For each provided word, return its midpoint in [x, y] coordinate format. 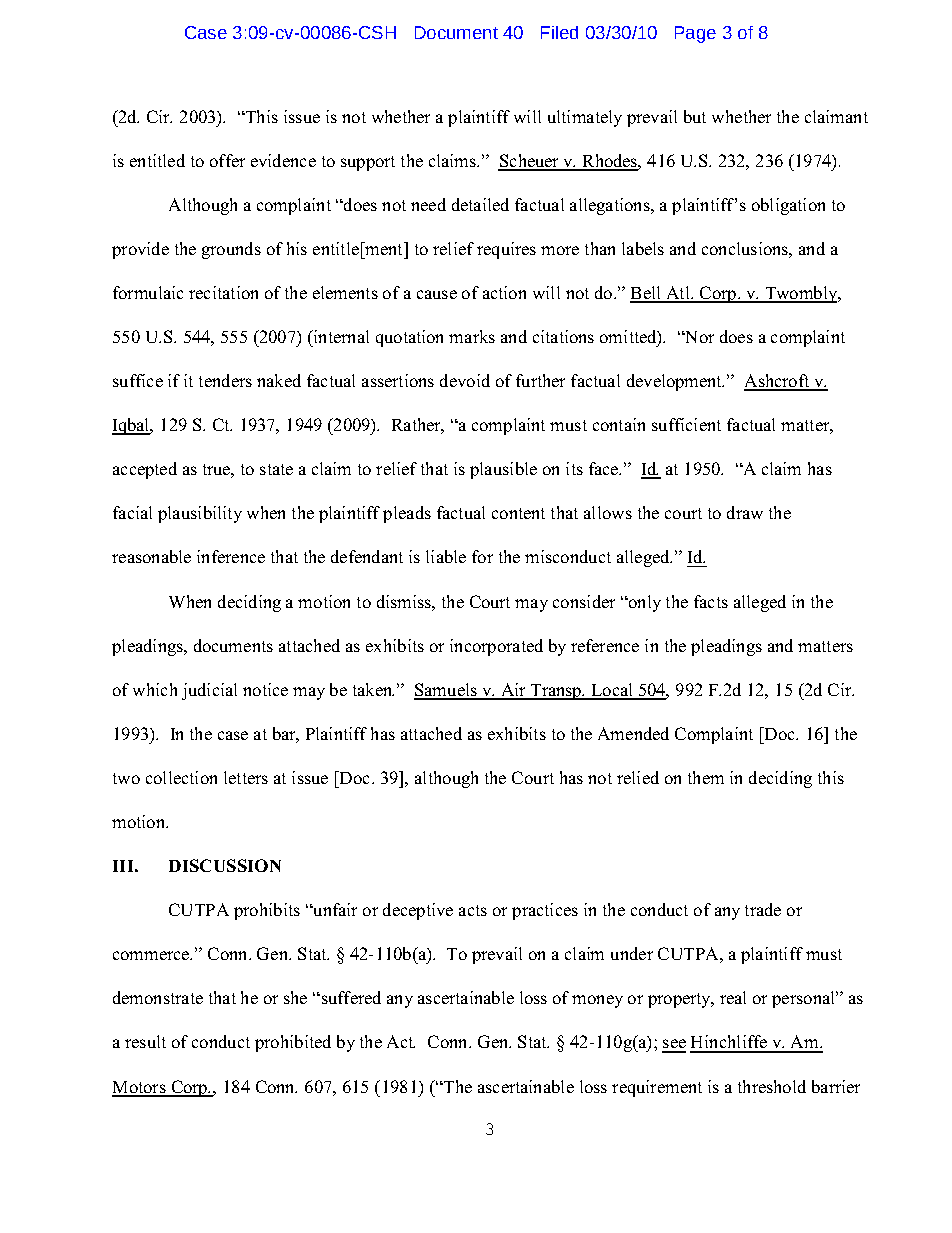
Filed [559, 32]
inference [231, 556]
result [145, 1041]
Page [695, 34]
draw [745, 512]
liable [446, 556]
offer [227, 160]
